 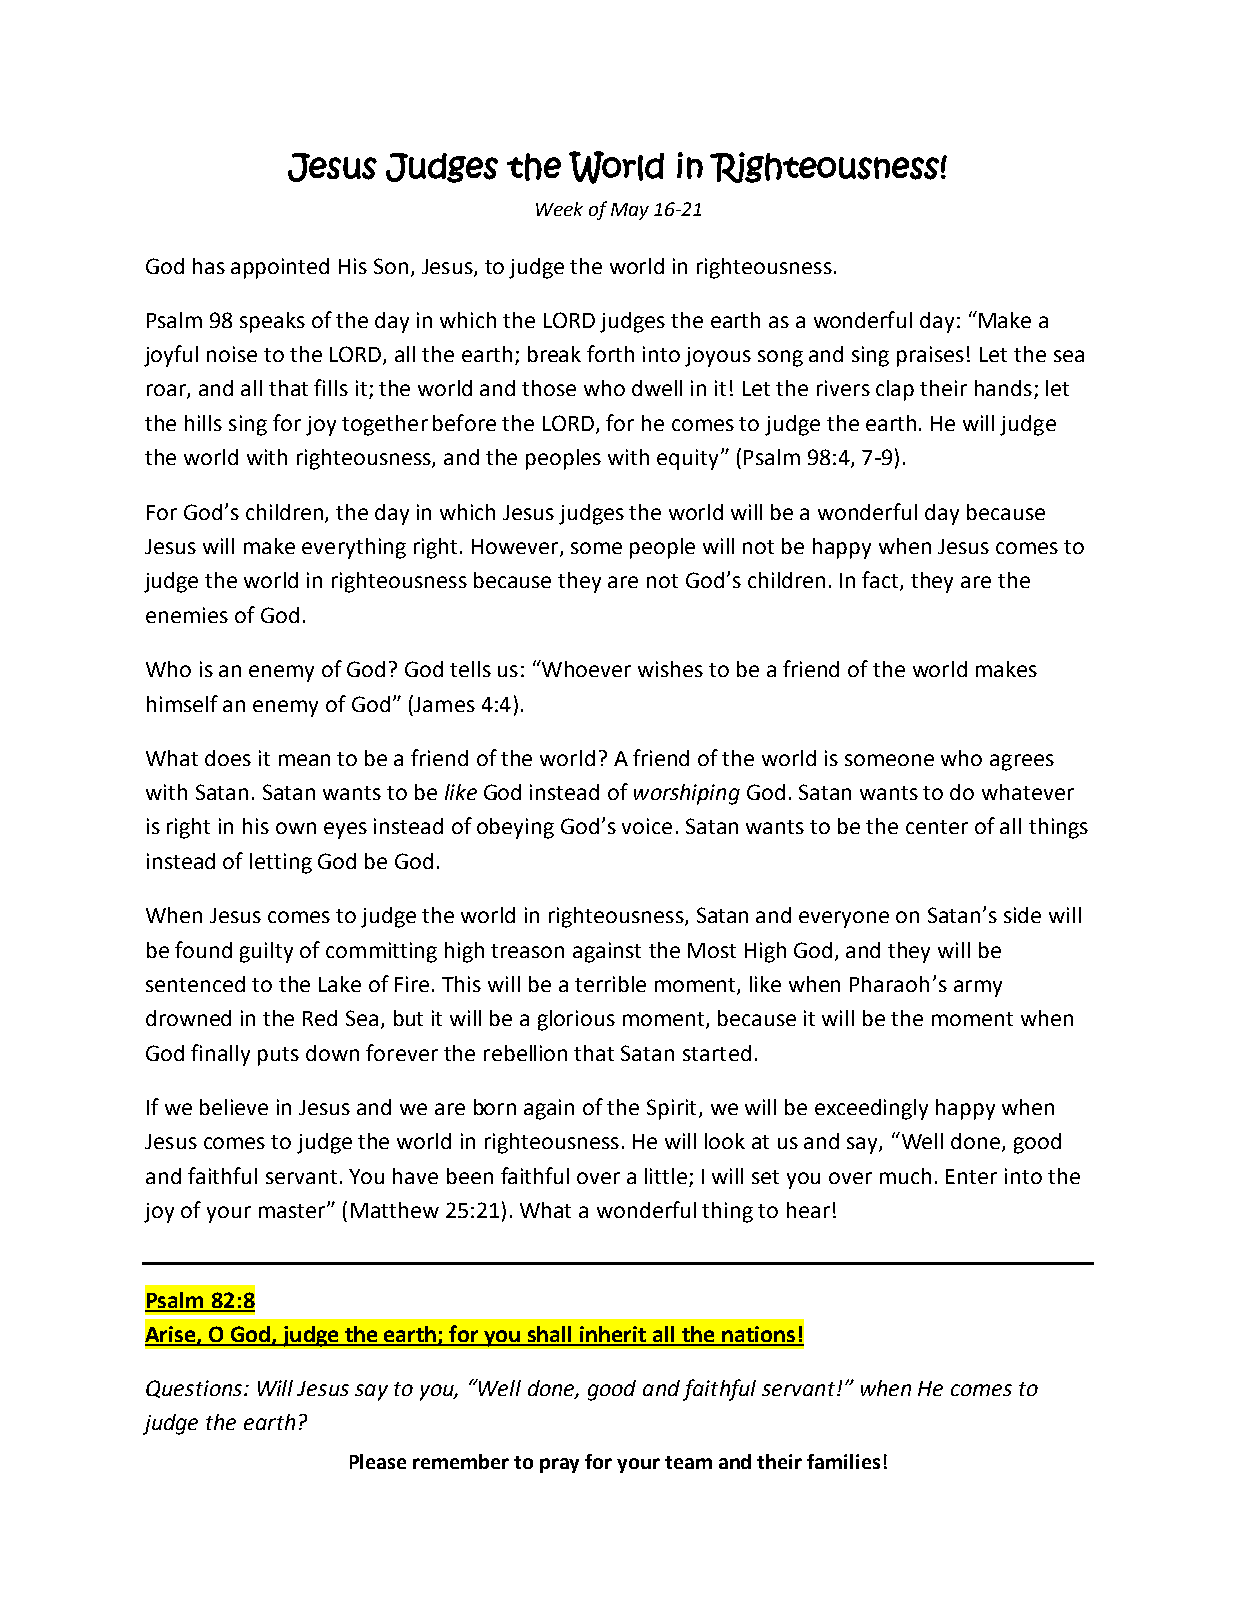 I want to click on enemies, so click(x=187, y=615).
